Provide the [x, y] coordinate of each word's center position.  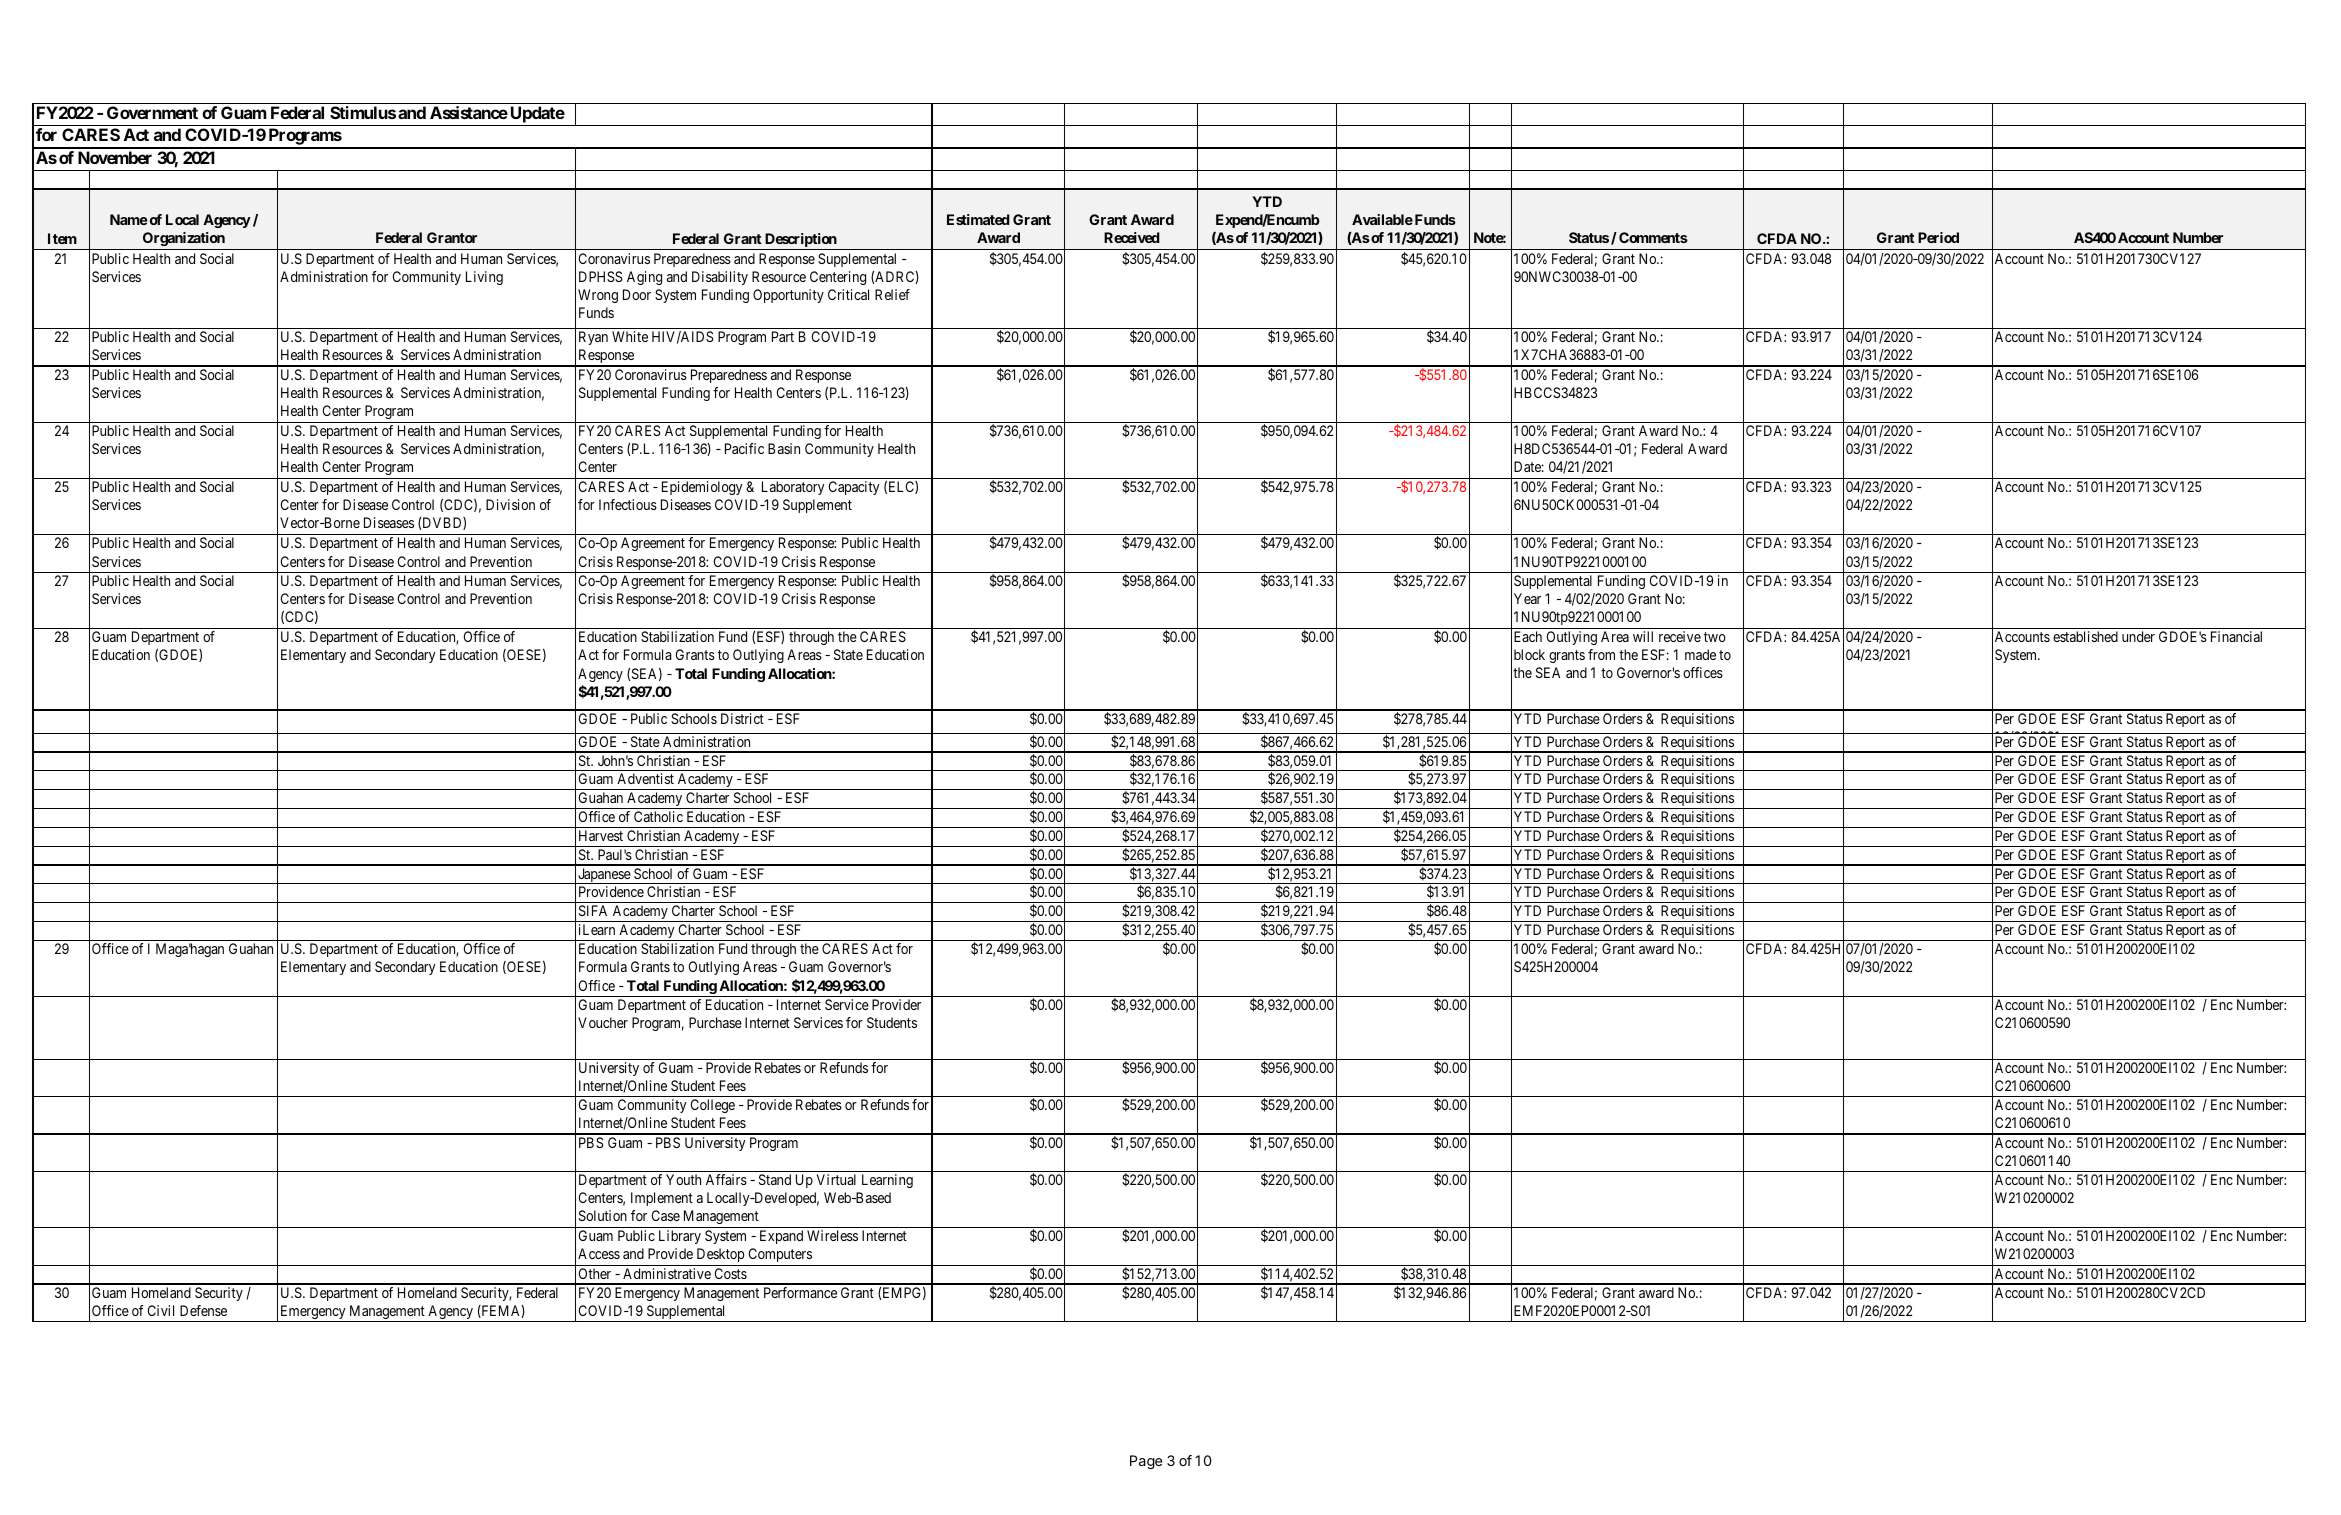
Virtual [836, 1179]
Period [1938, 237]
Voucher [603, 1022]
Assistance [469, 112]
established [2085, 636]
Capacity [854, 488]
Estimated [978, 219]
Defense [203, 1310]
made [1700, 654]
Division [510, 504]
